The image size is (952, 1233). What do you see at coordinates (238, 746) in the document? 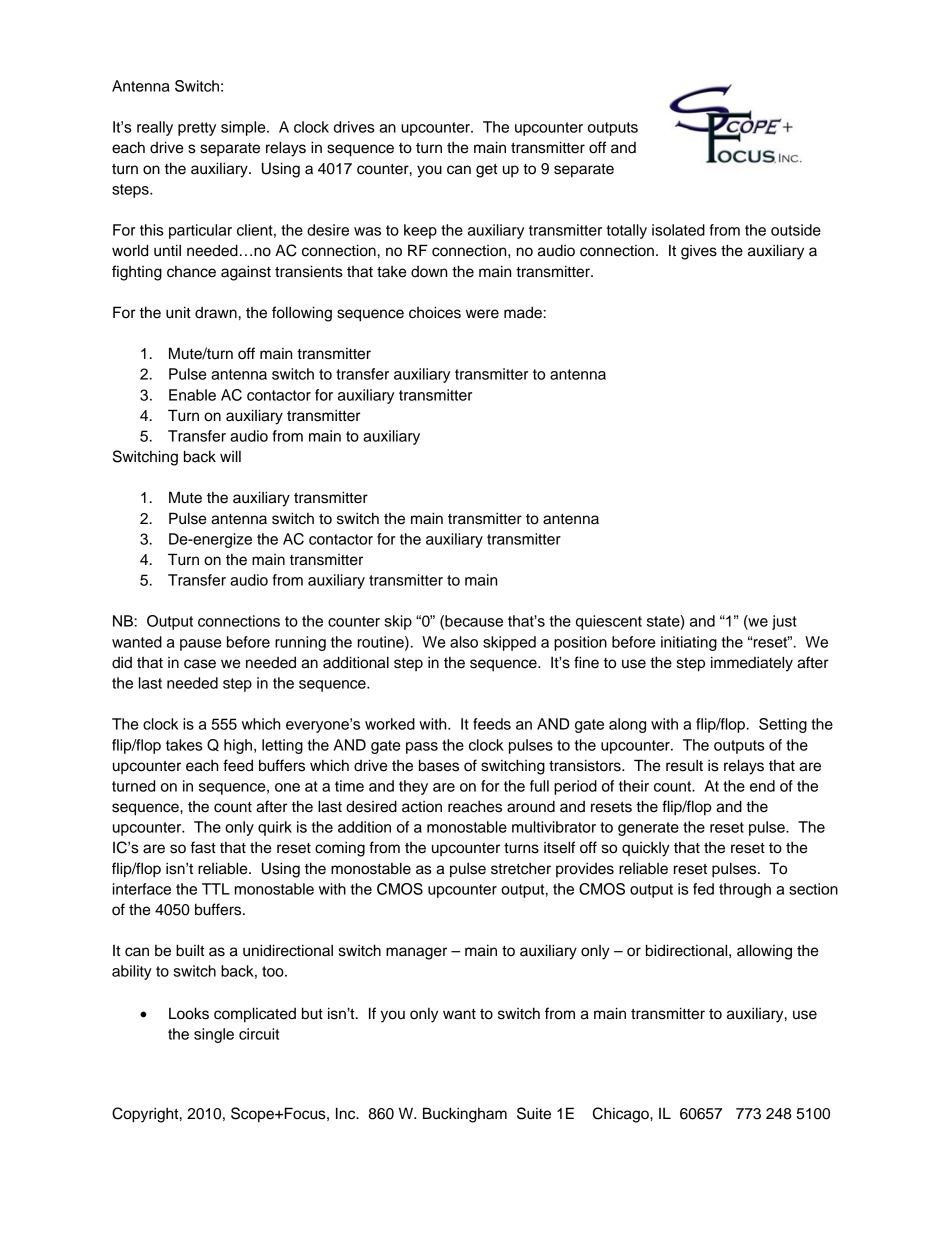
I see `high` at bounding box center [238, 746].
